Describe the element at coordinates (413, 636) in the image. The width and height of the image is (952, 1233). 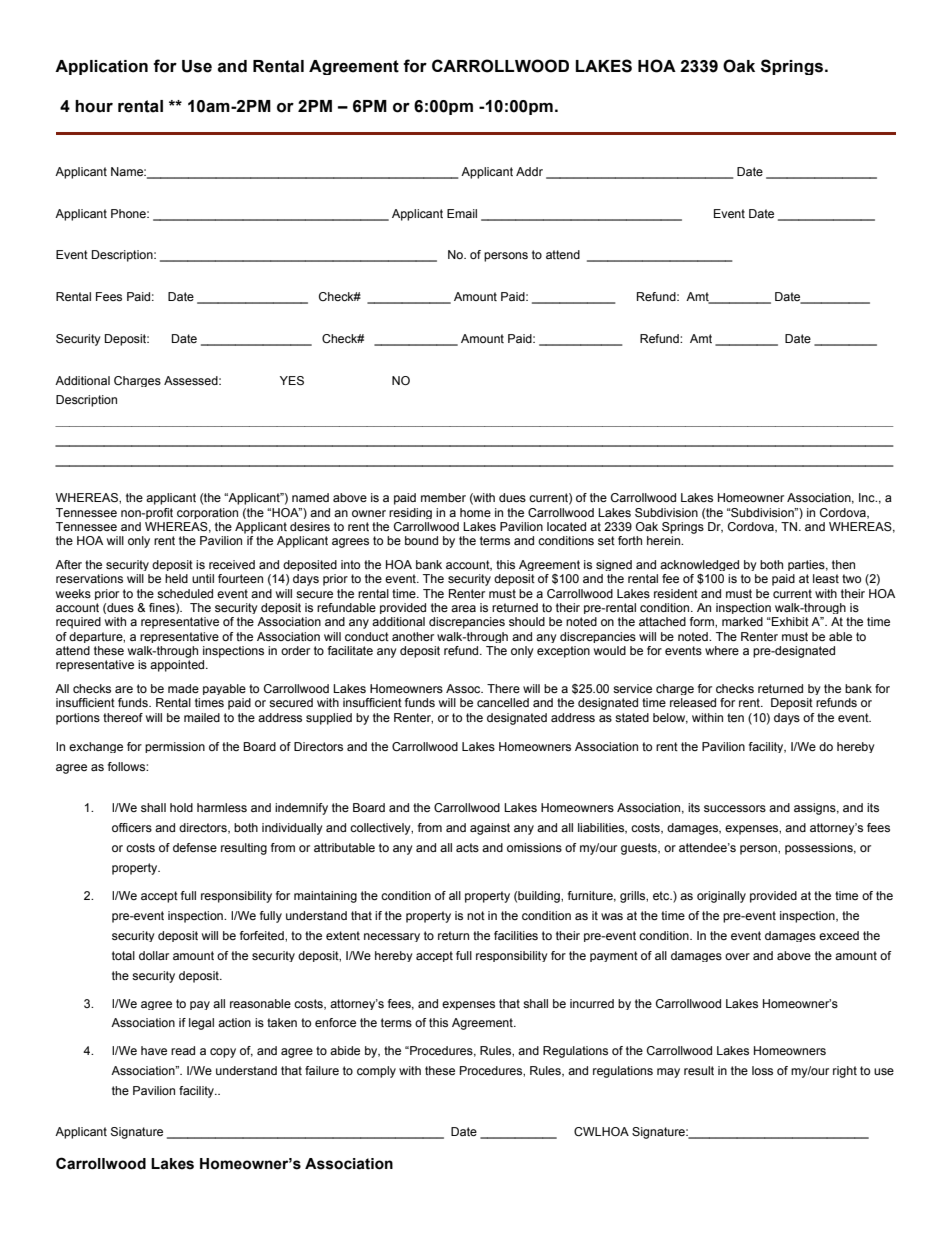
I see `another` at that location.
